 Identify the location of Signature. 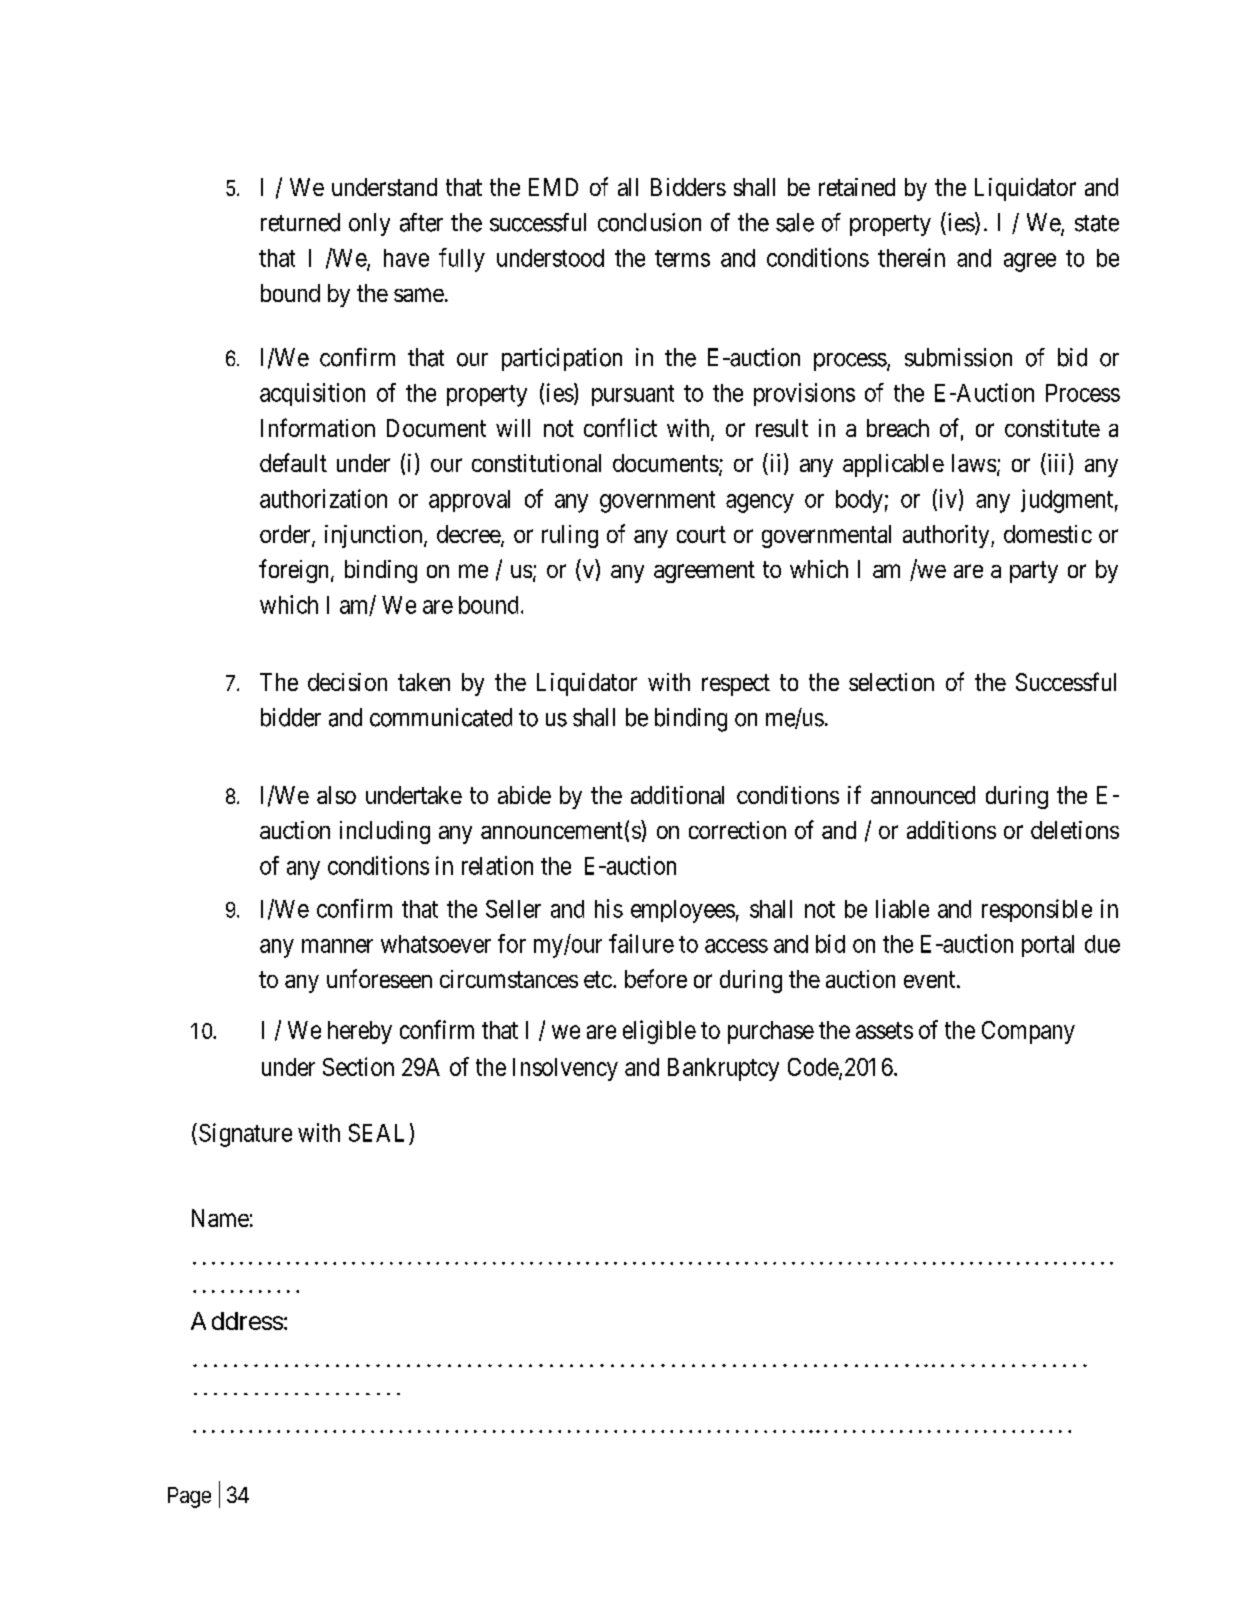
(245, 1135).
